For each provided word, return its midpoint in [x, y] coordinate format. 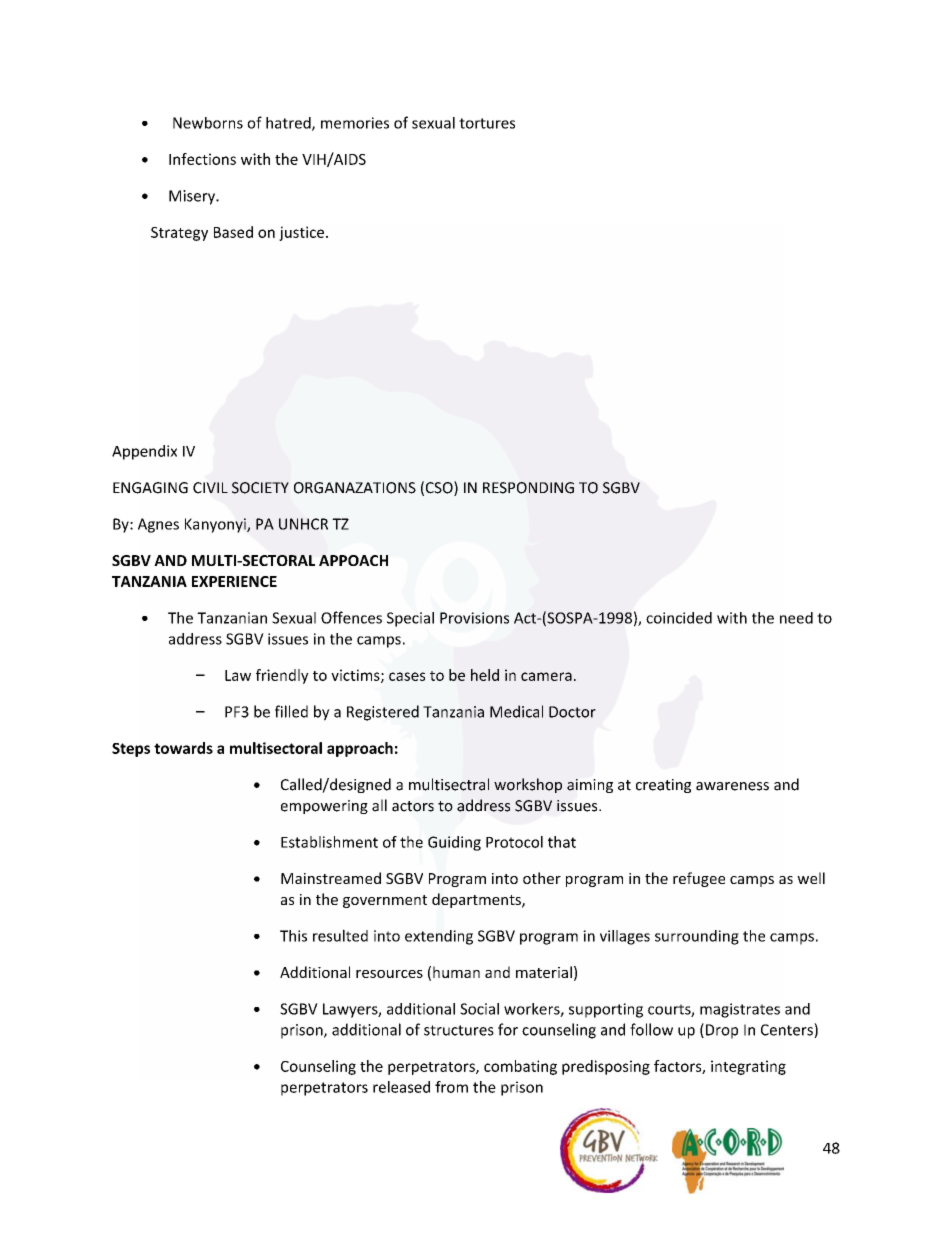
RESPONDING [528, 488]
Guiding [454, 843]
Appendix [144, 452]
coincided [679, 618]
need [796, 618]
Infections [202, 159]
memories [355, 123]
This [293, 936]
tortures [487, 123]
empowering [324, 807]
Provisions [474, 618]
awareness [732, 786]
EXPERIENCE [234, 581]
